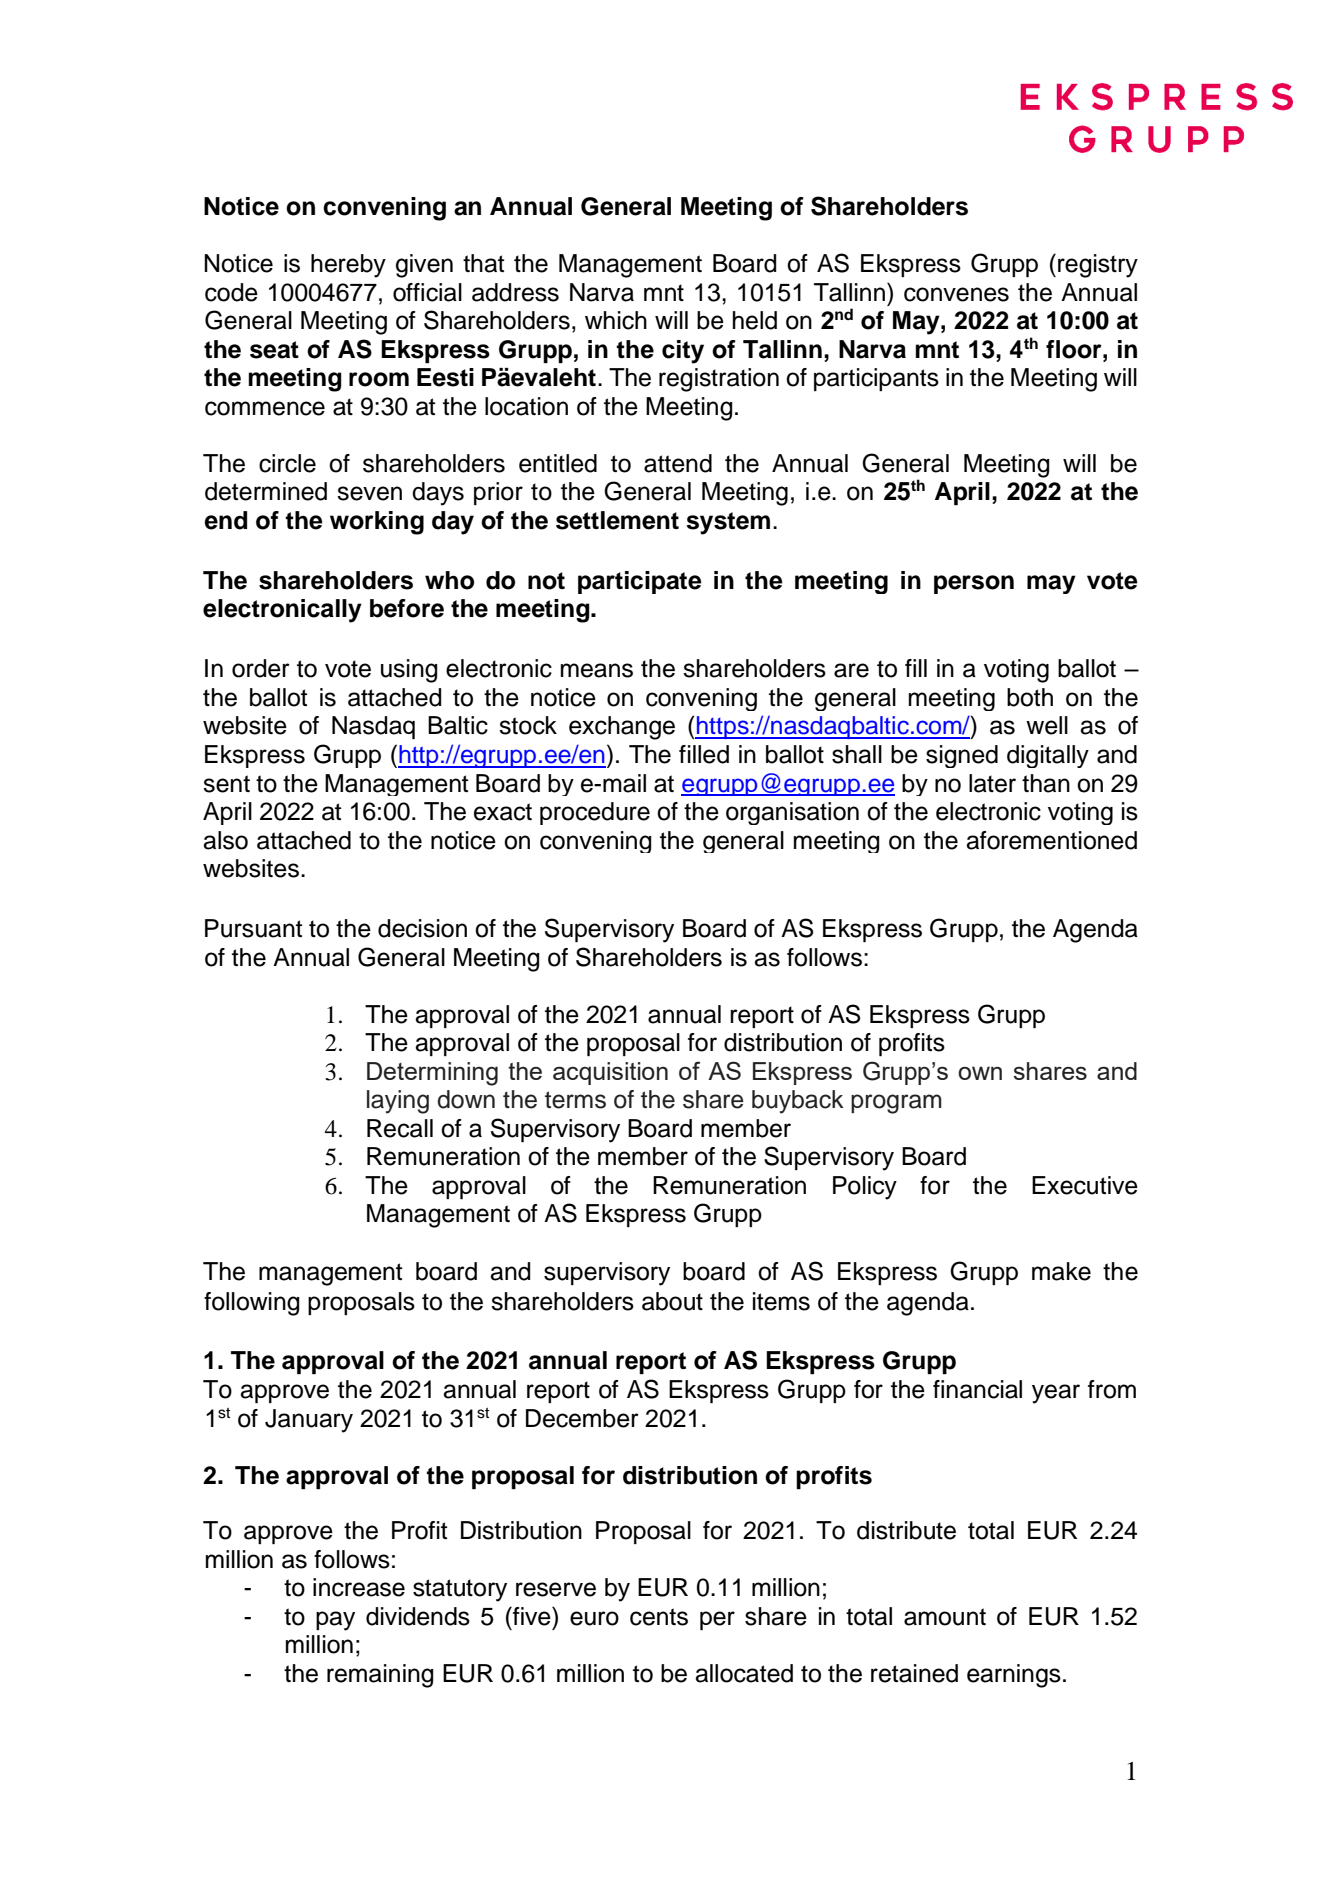  Describe the element at coordinates (659, 1617) in the page. I see `cents` at that location.
